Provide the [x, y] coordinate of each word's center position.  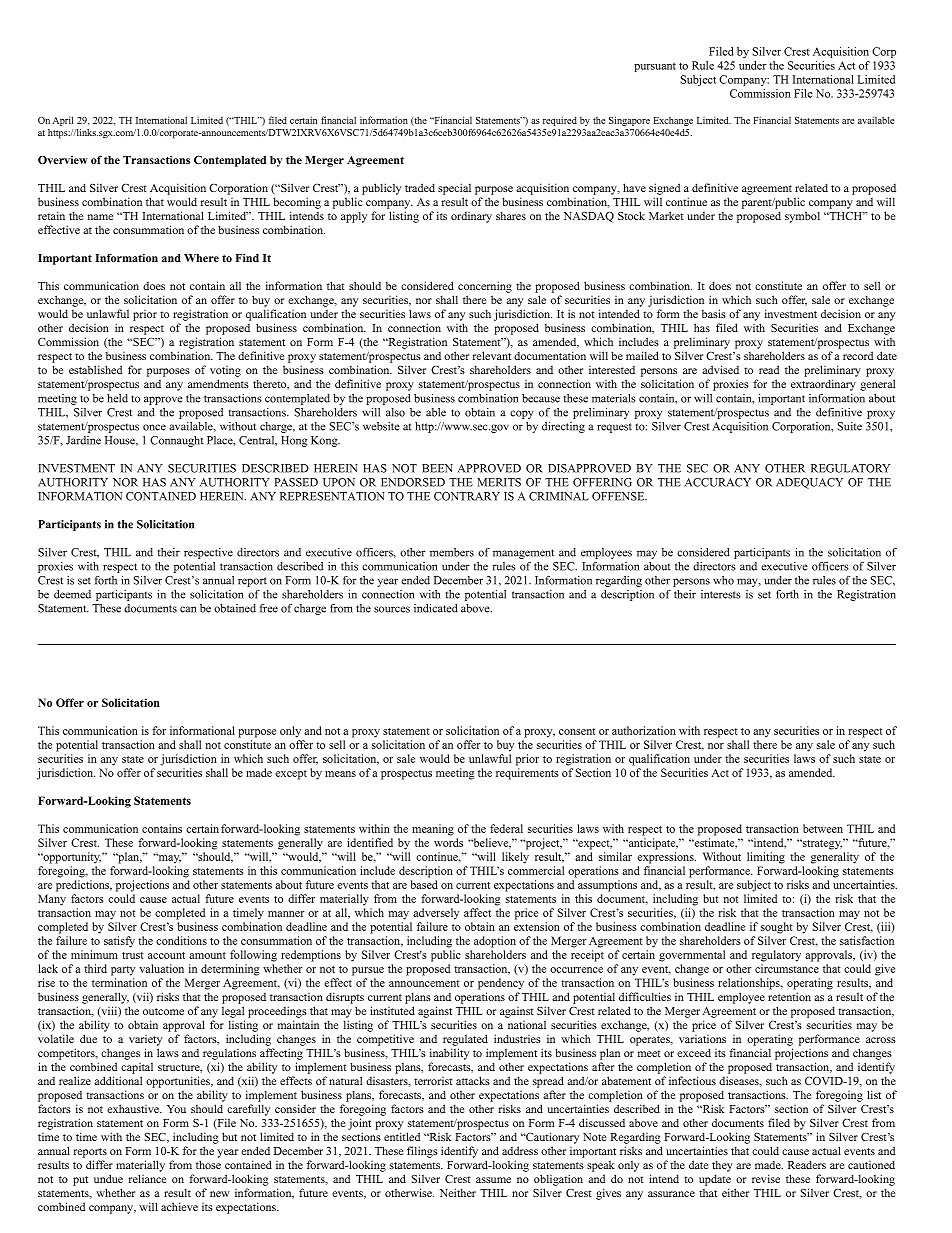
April [62, 121]
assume [493, 1180]
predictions [84, 886]
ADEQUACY [809, 483]
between [823, 828]
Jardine [83, 440]
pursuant [655, 67]
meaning [433, 830]
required [560, 121]
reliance [147, 1178]
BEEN [437, 468]
